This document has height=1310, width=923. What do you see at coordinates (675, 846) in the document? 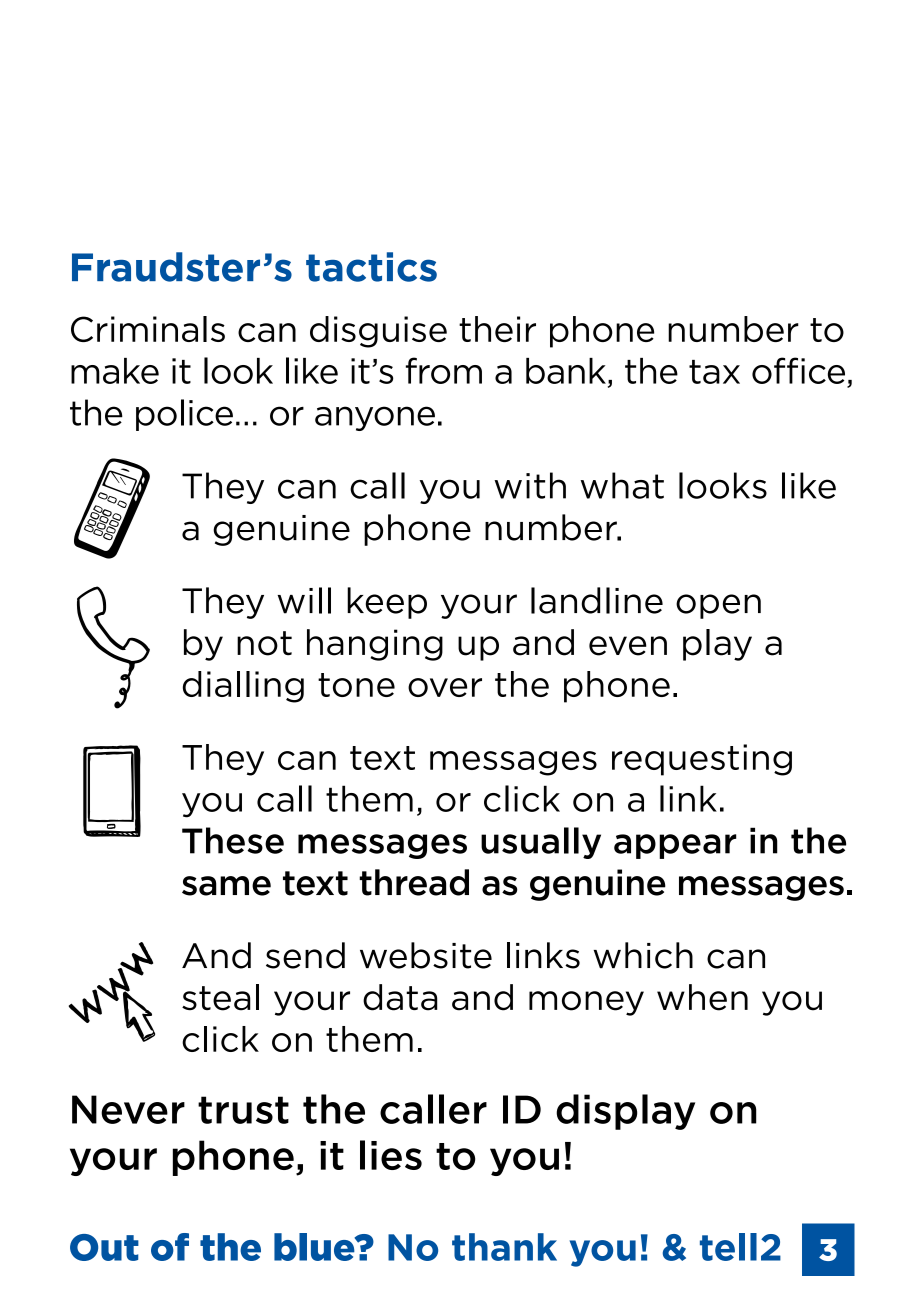
I see `appear` at bounding box center [675, 846].
